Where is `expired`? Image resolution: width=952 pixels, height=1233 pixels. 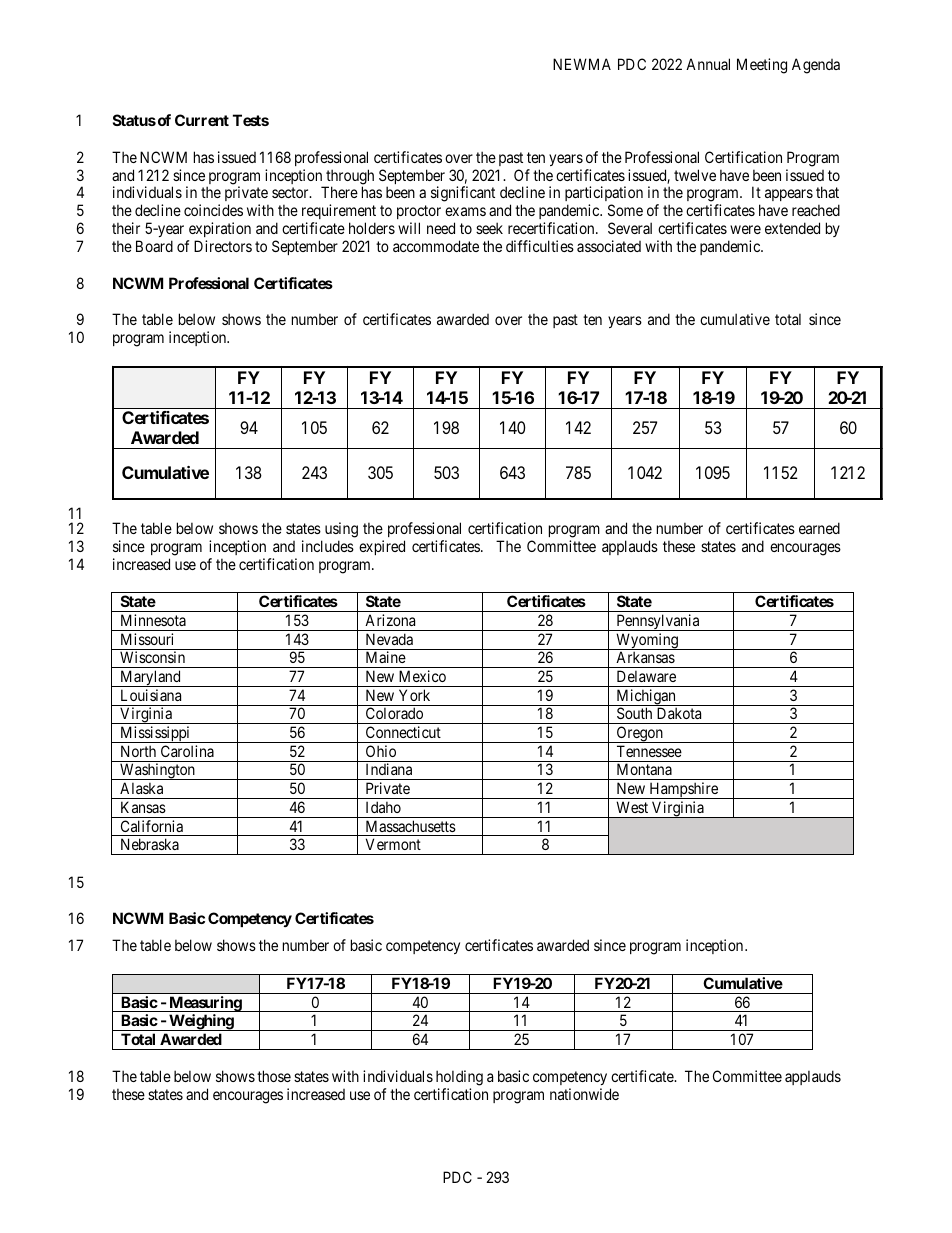
expired is located at coordinates (382, 547).
